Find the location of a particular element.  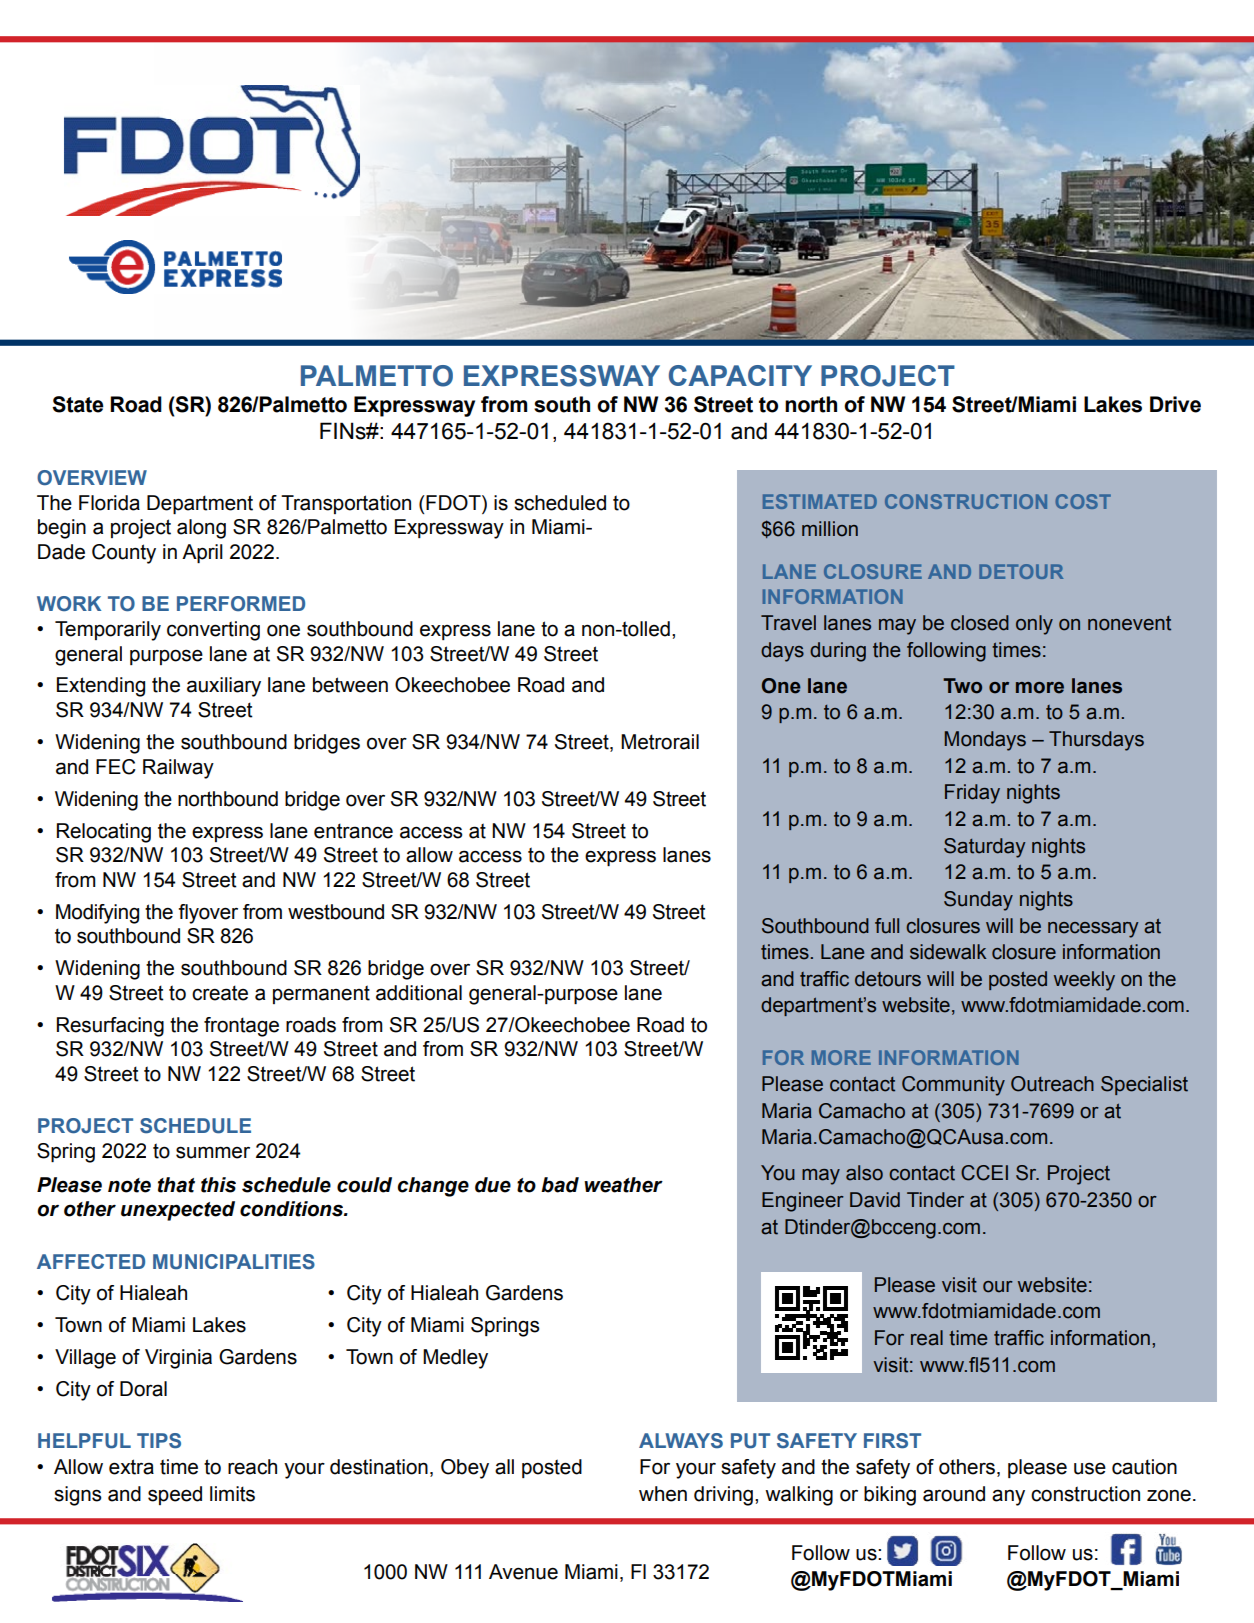

auxiliary is located at coordinates (224, 687).
